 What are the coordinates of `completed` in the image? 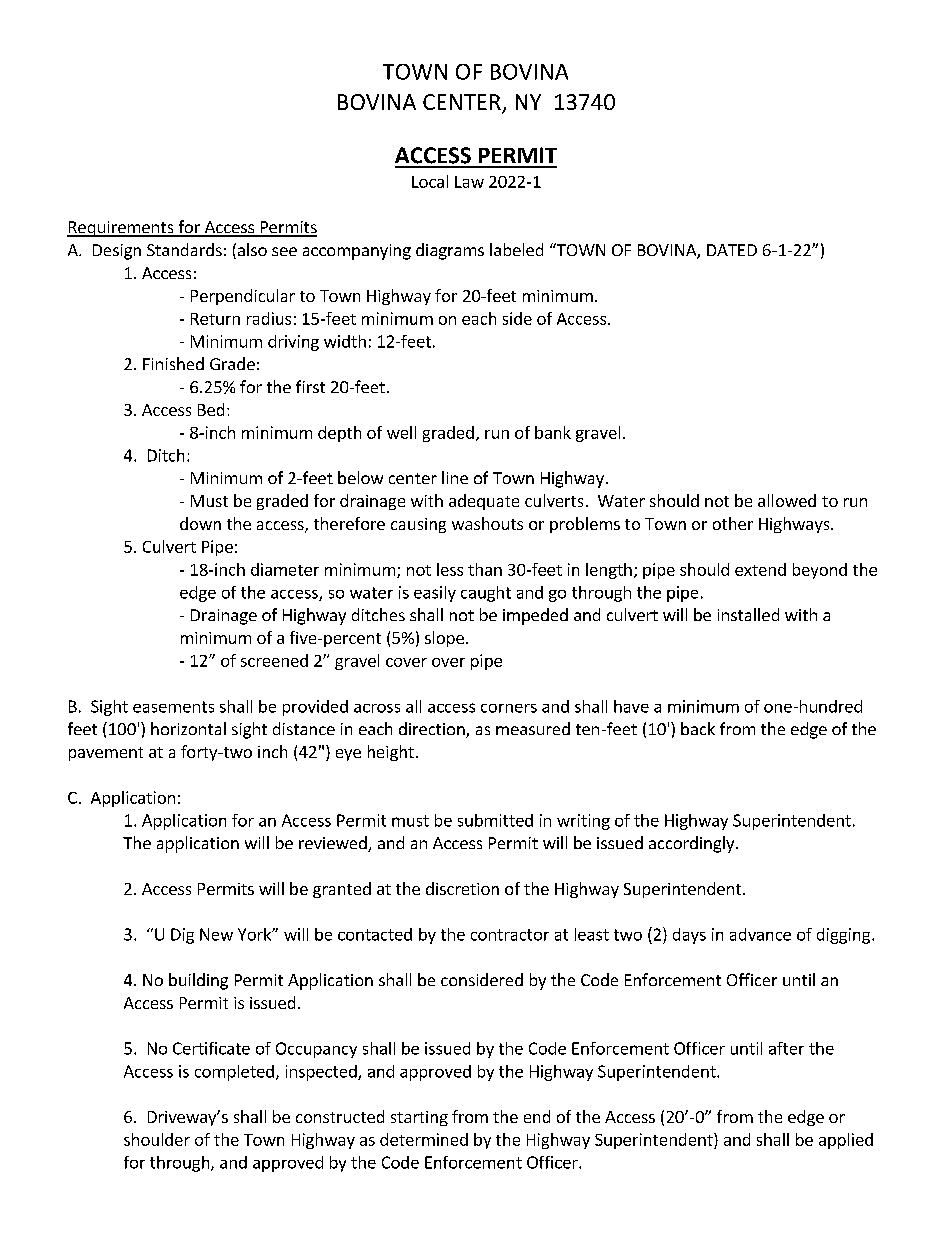 It's located at (234, 1073).
